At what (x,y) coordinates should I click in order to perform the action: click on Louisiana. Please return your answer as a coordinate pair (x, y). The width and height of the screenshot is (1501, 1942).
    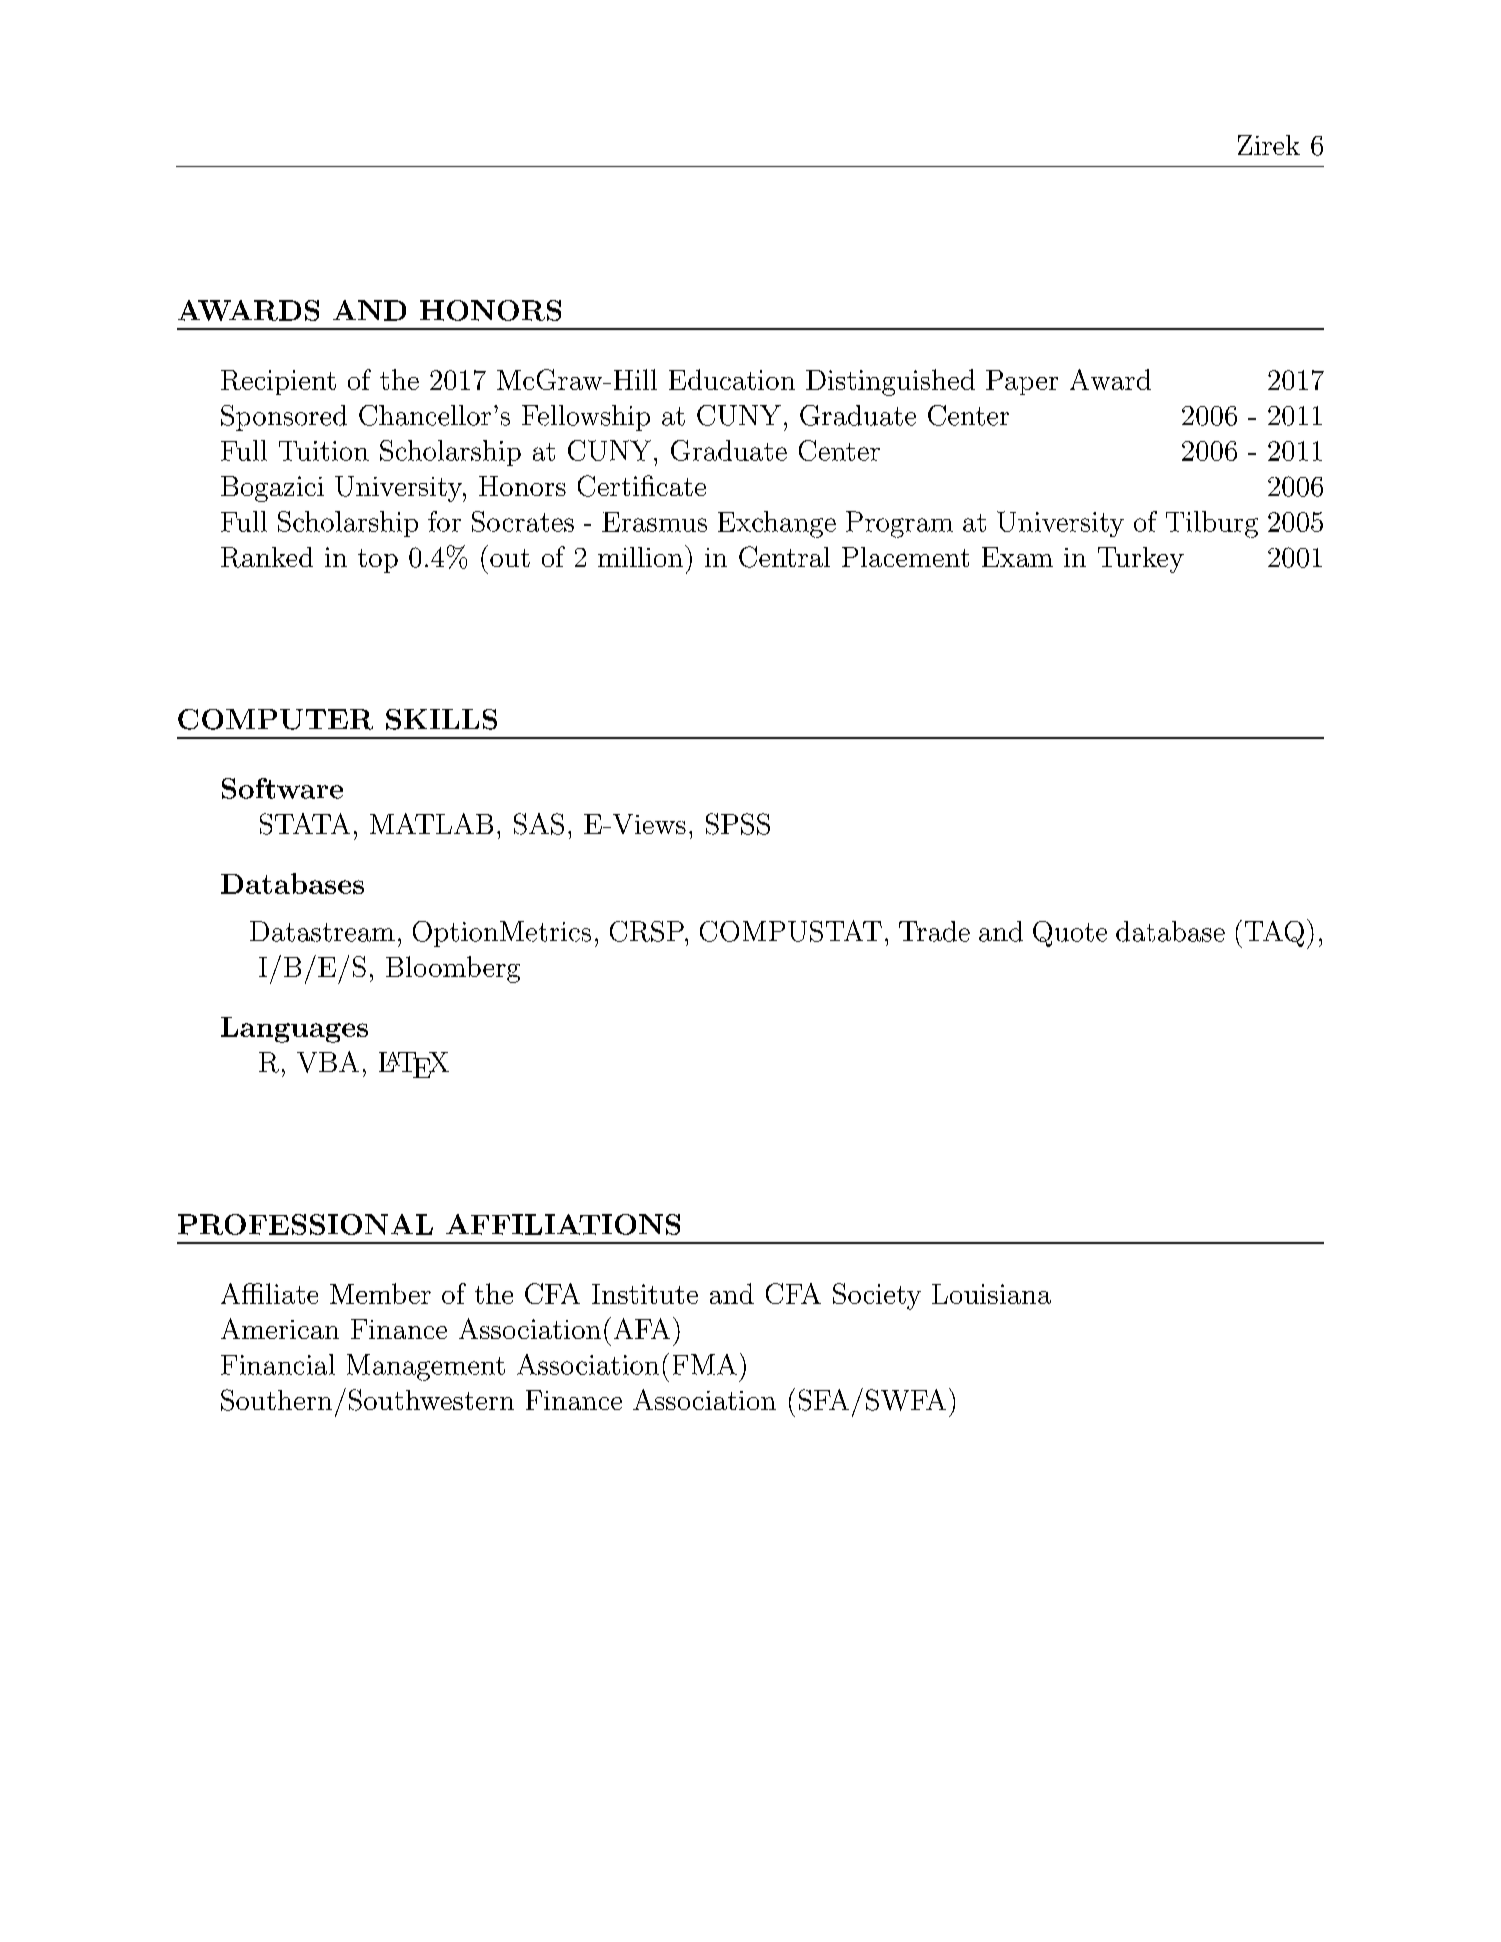
    Looking at the image, I should click on (991, 1294).
